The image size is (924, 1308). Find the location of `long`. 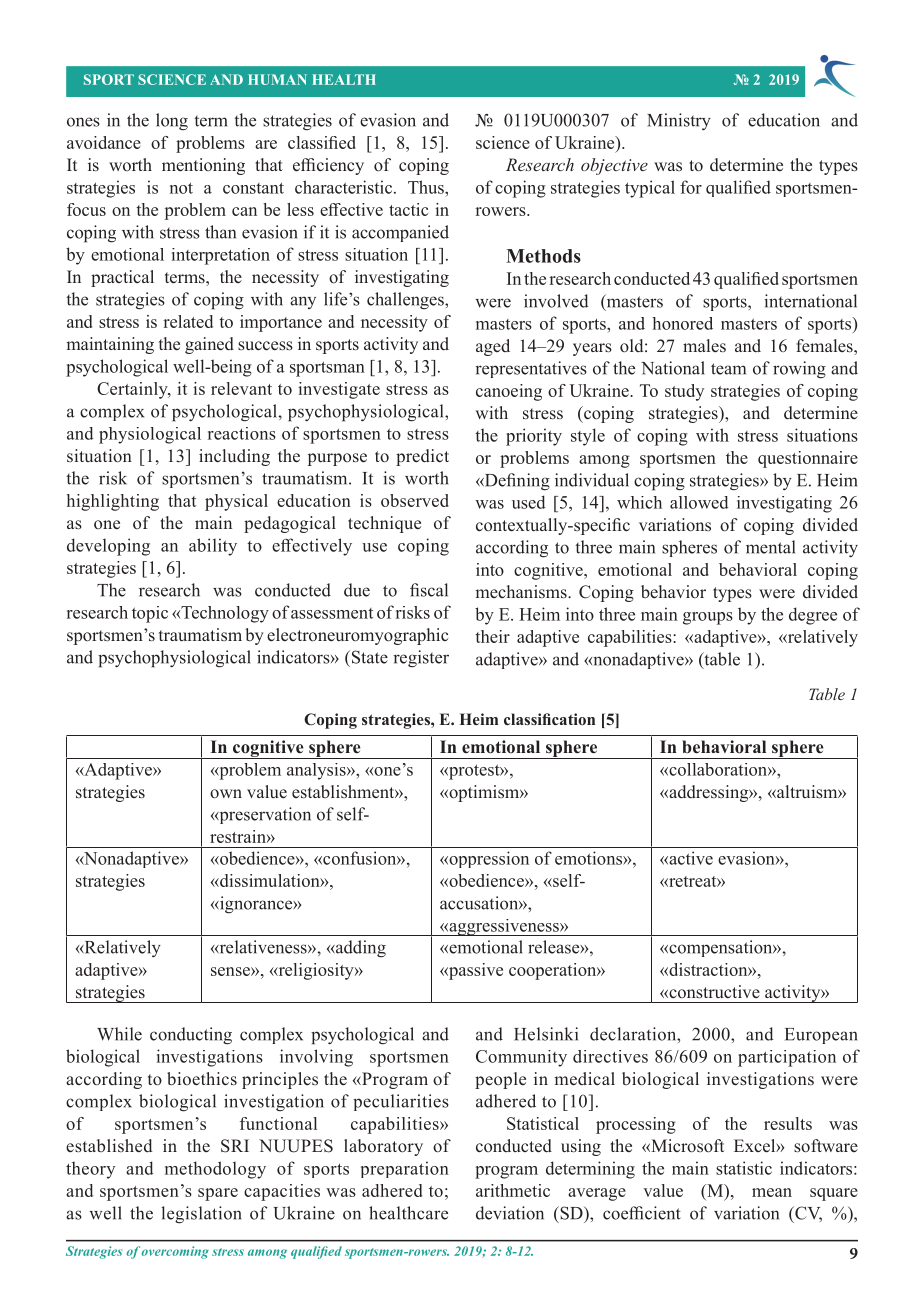

long is located at coordinates (172, 122).
